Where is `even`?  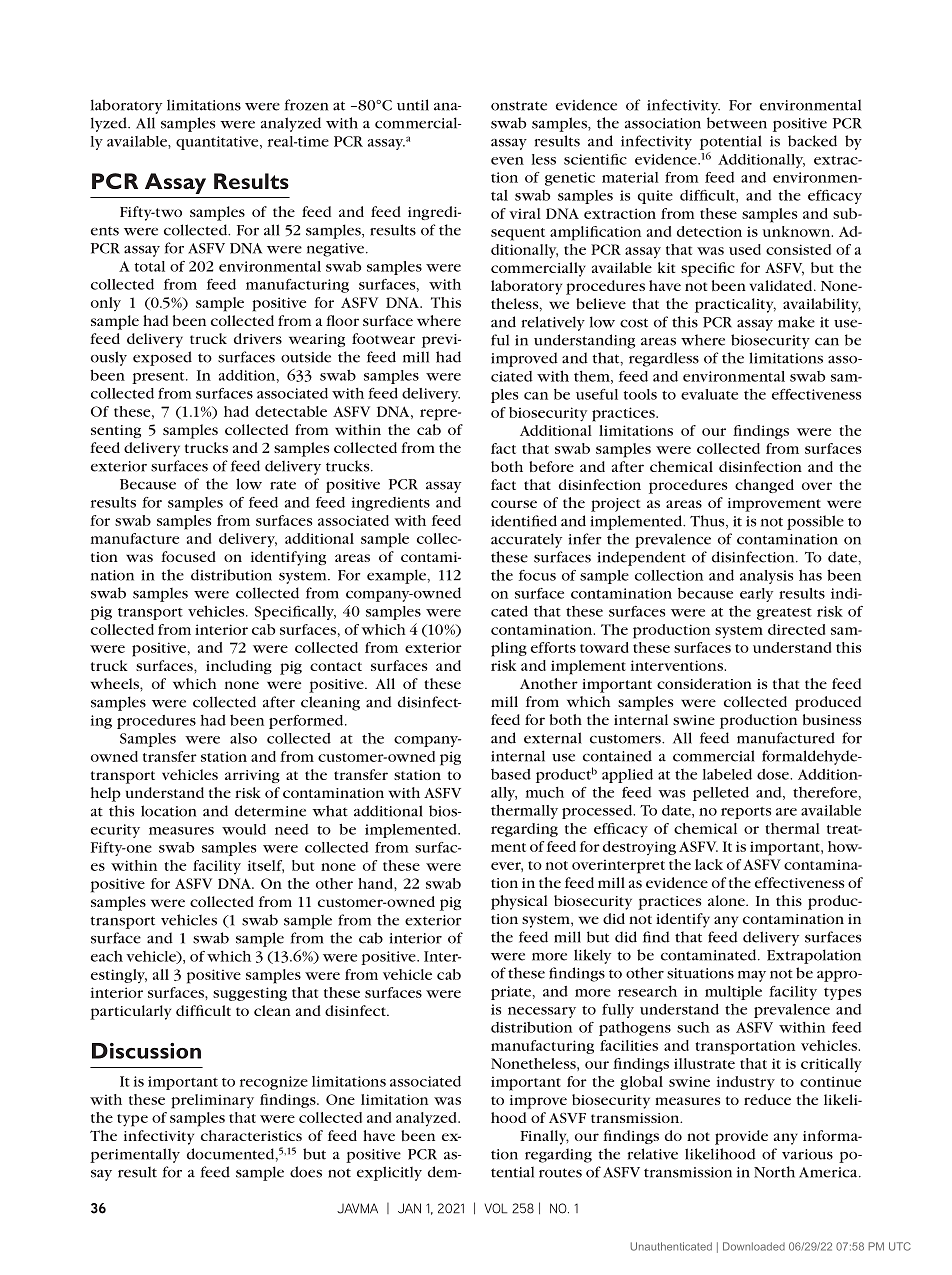 even is located at coordinates (507, 161).
